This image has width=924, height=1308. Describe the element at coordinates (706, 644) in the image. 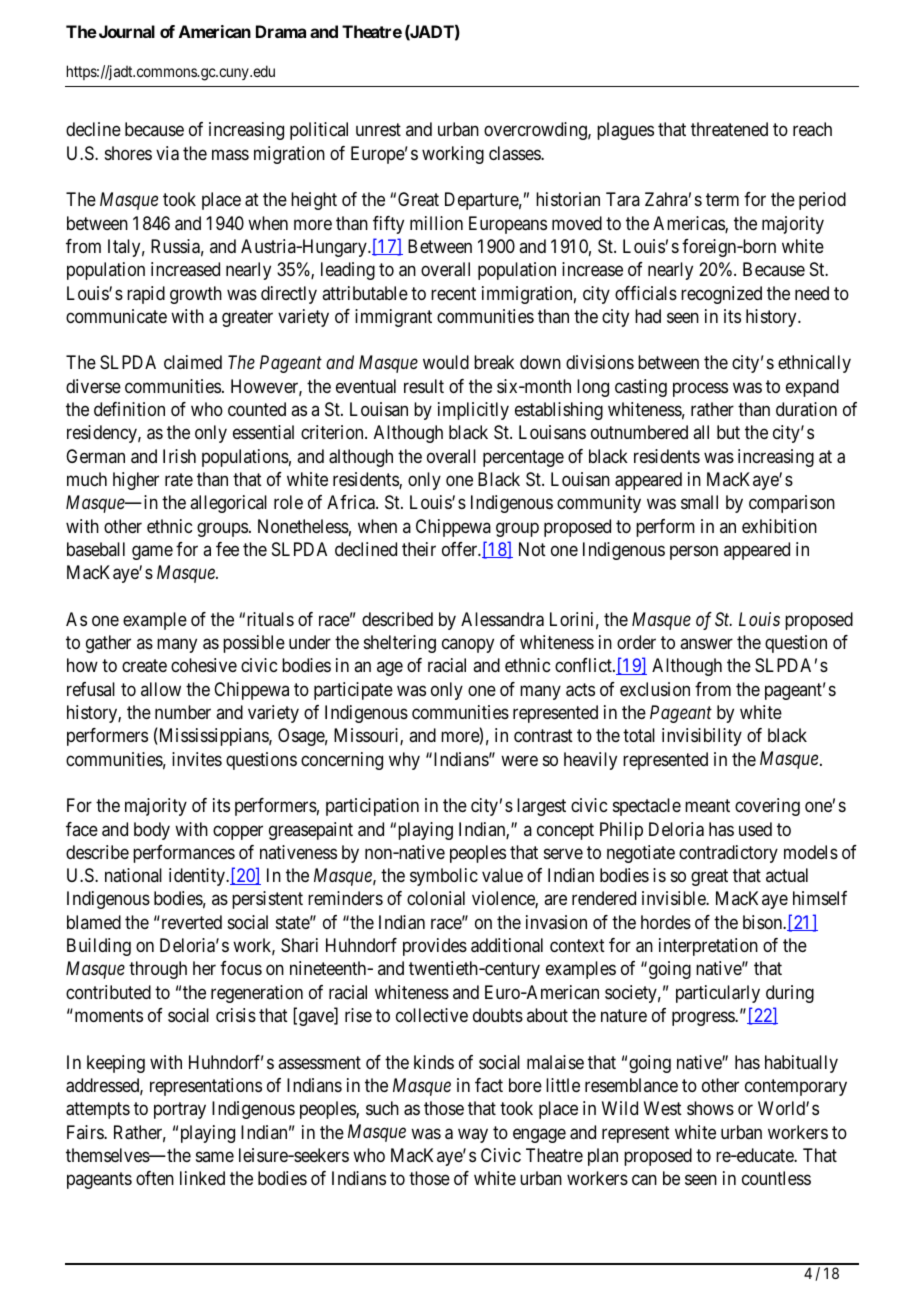

I see `answer` at that location.
